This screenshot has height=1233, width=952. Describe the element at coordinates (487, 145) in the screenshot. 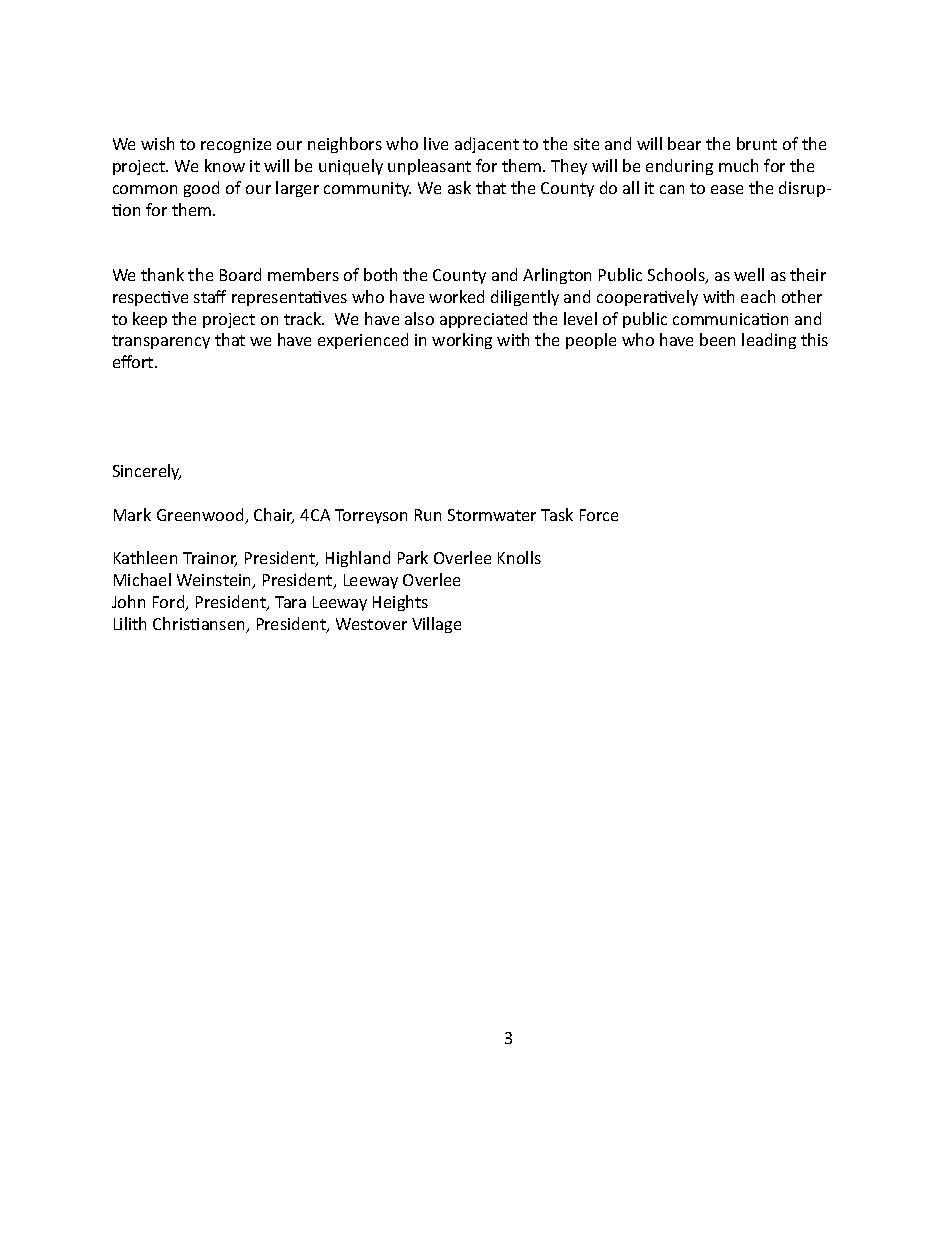

I see `adjacent` at that location.
